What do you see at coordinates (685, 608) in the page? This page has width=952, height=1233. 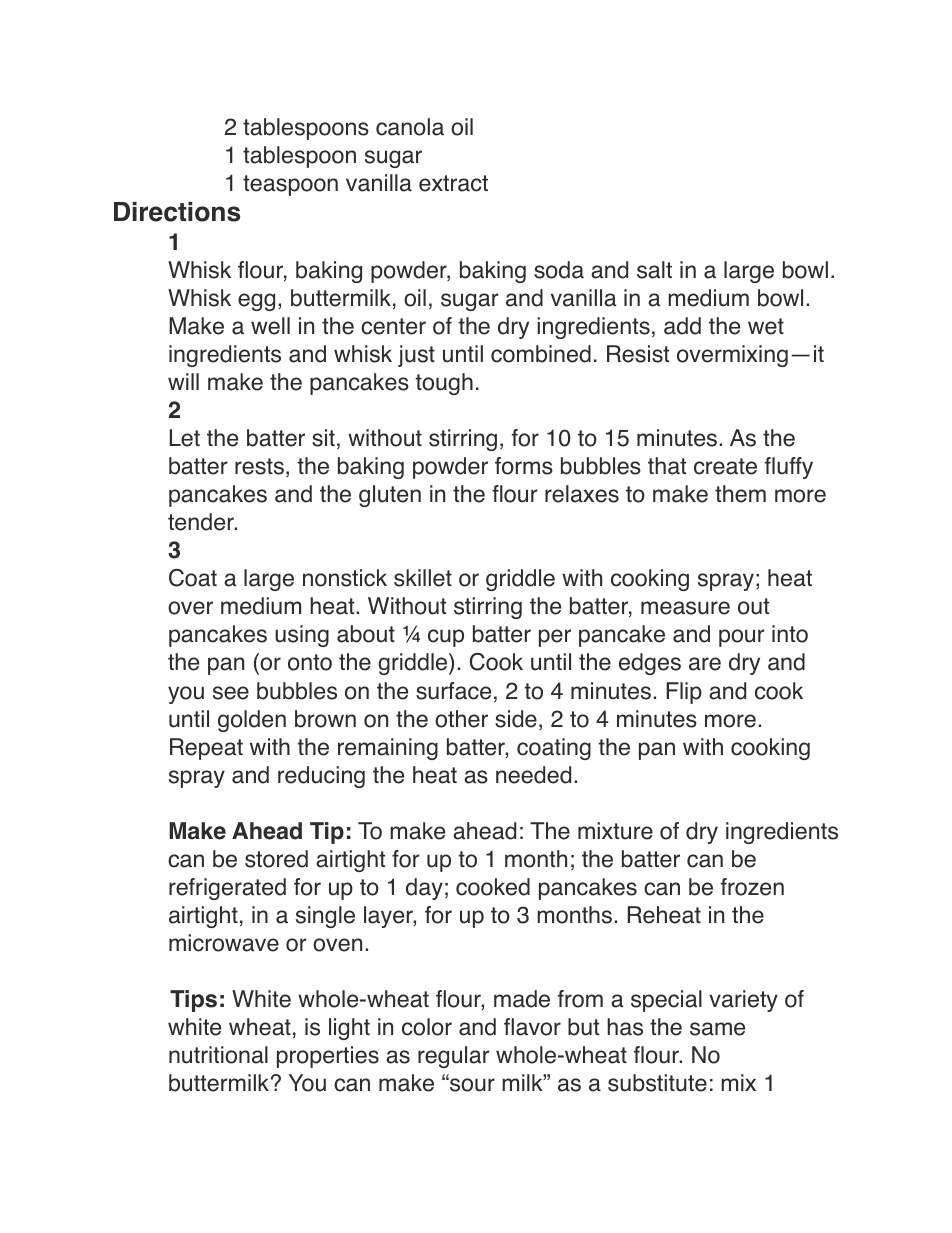 I see `measure` at bounding box center [685, 608].
